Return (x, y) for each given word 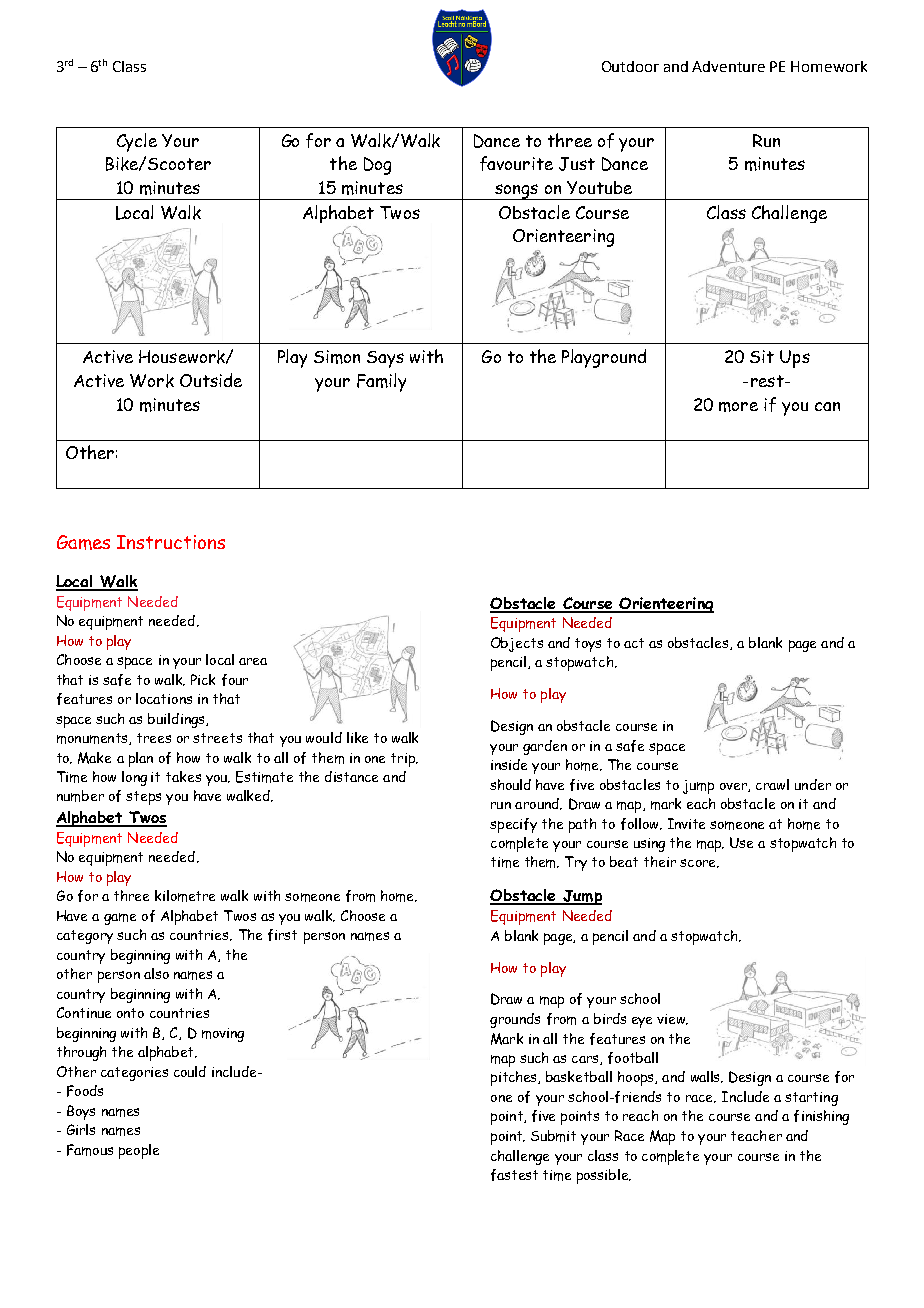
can (827, 406)
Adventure (728, 66)
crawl (772, 784)
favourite (516, 163)
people (139, 1151)
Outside (211, 380)
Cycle (137, 142)
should (510, 784)
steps (143, 798)
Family (381, 382)
